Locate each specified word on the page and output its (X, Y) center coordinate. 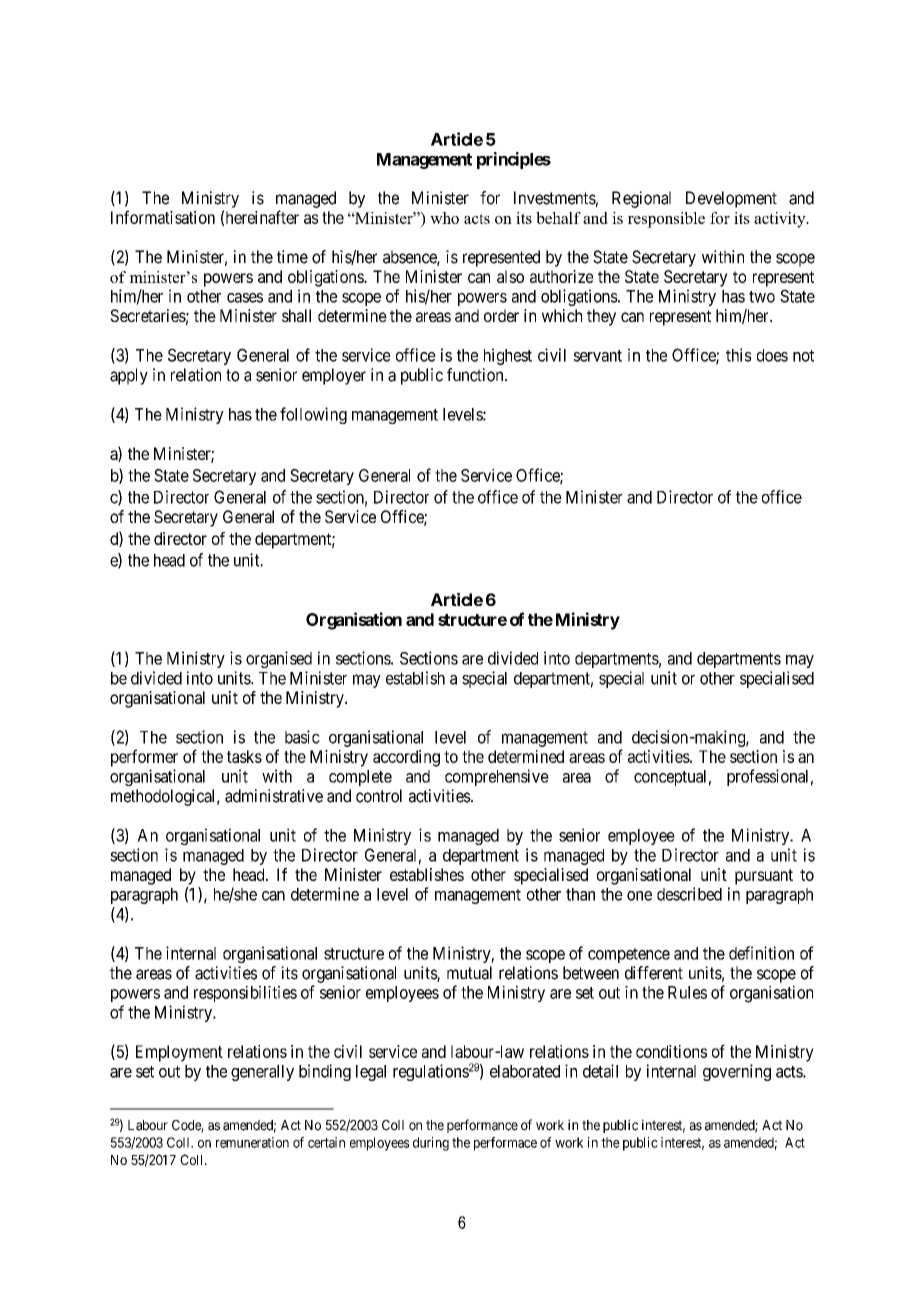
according (406, 758)
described (689, 894)
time (292, 257)
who (444, 218)
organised (279, 659)
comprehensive (497, 777)
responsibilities (245, 993)
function (476, 375)
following (313, 415)
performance (482, 1126)
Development (731, 199)
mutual (469, 973)
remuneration (252, 1142)
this (739, 355)
